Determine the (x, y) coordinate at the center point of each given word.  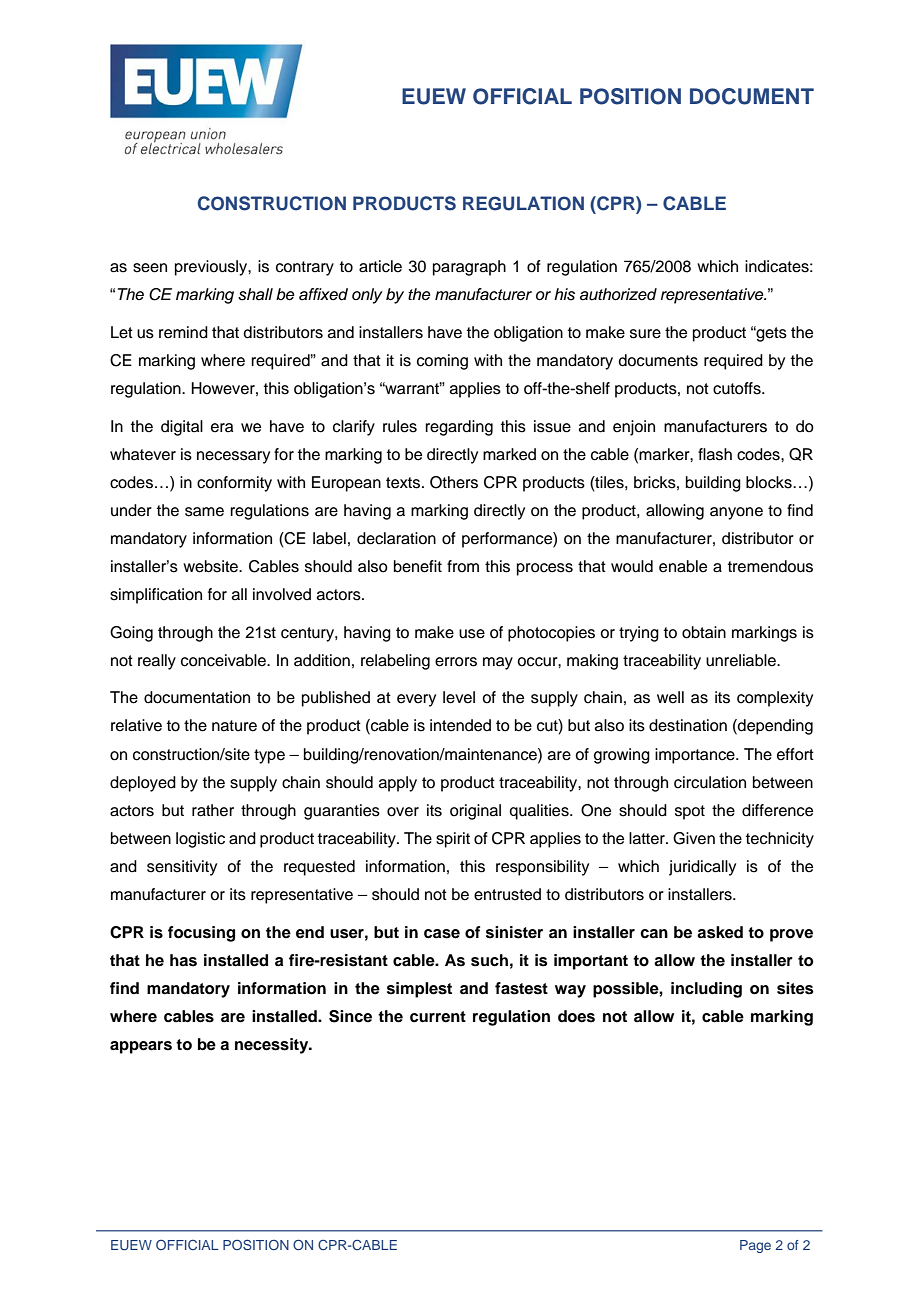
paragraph (469, 268)
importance (696, 756)
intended (460, 725)
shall (255, 294)
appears (141, 1047)
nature (234, 726)
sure (645, 334)
